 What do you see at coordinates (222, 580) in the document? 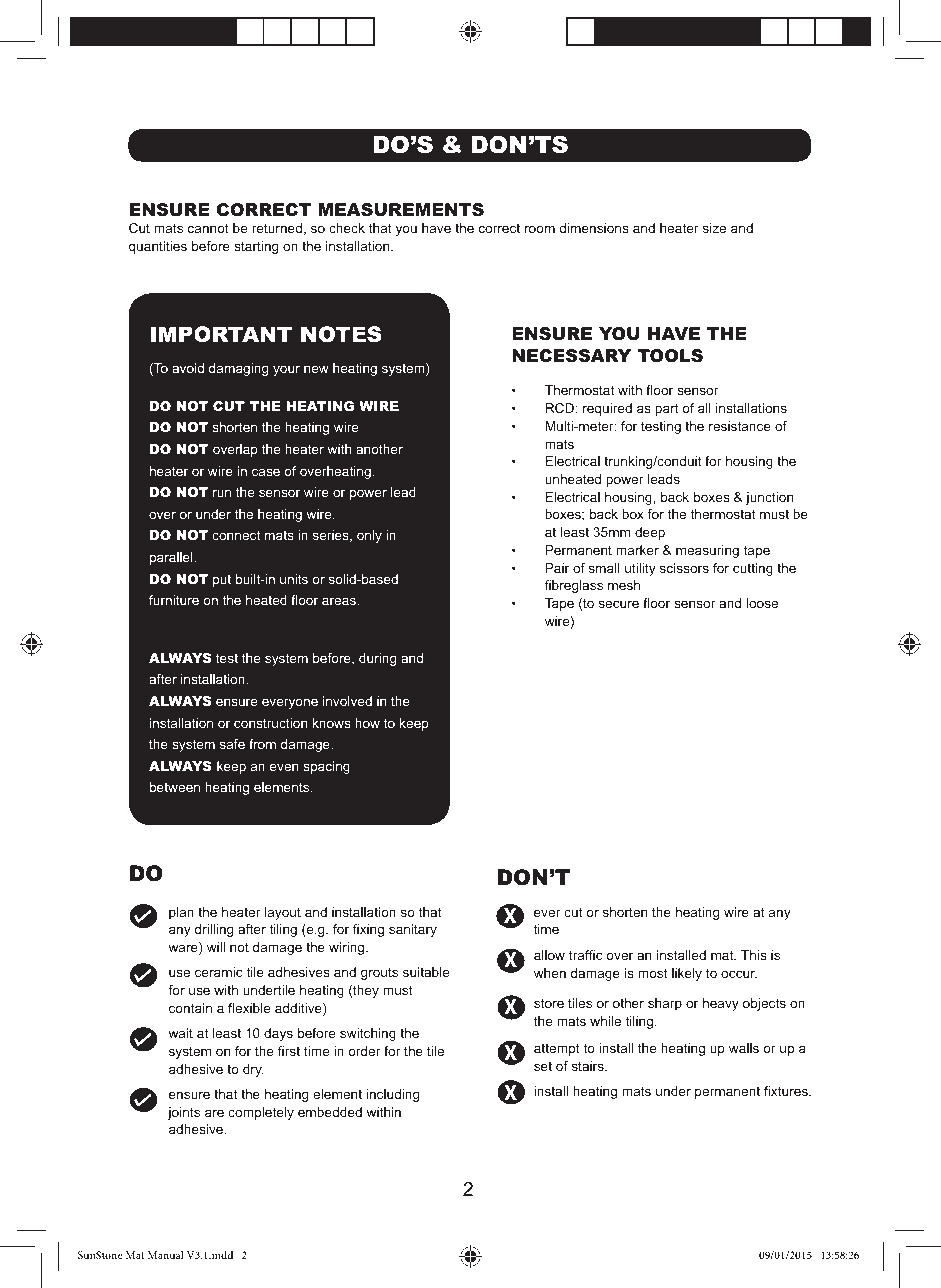
I see `put` at bounding box center [222, 580].
